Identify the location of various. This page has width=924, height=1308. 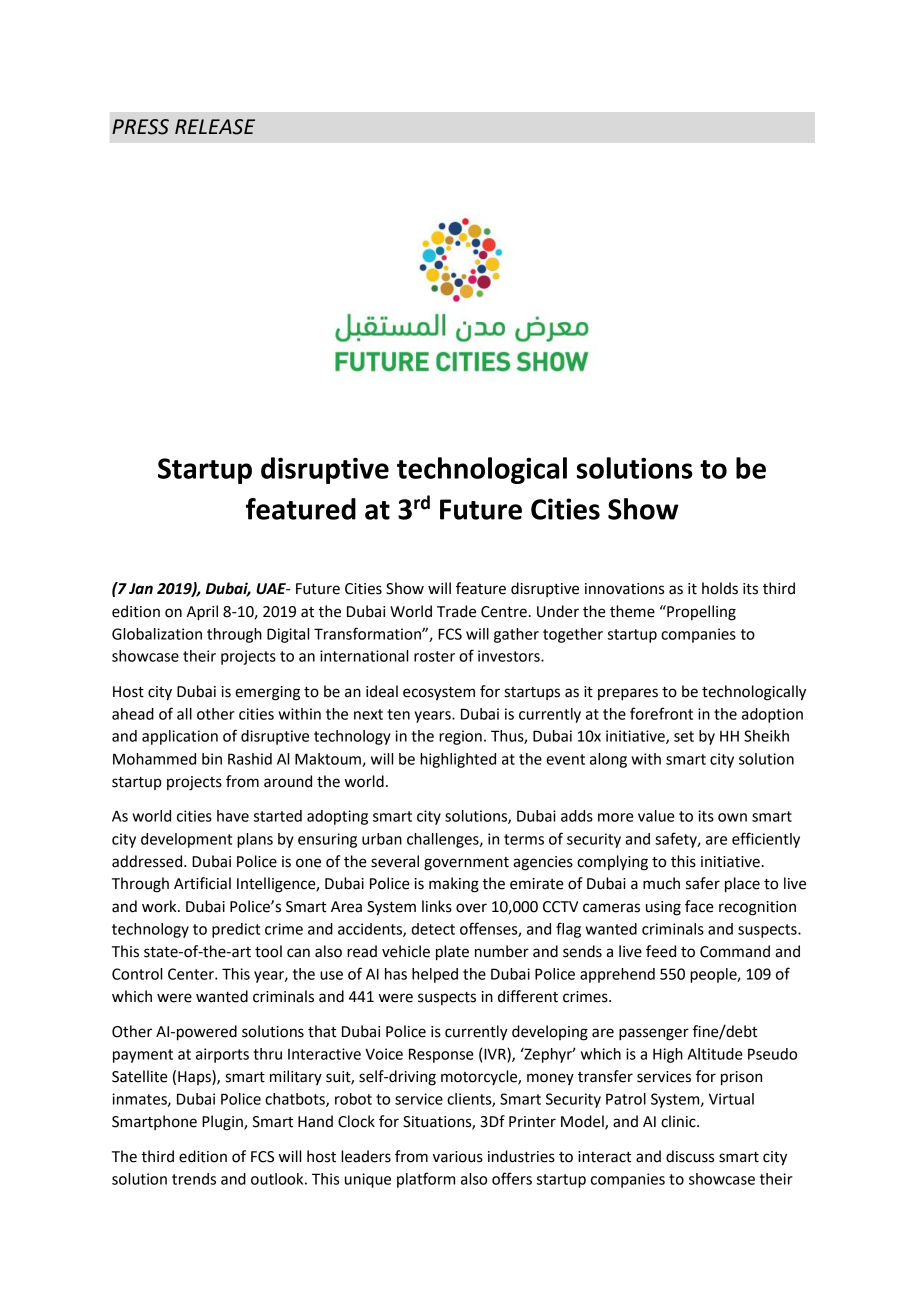
(458, 1157).
